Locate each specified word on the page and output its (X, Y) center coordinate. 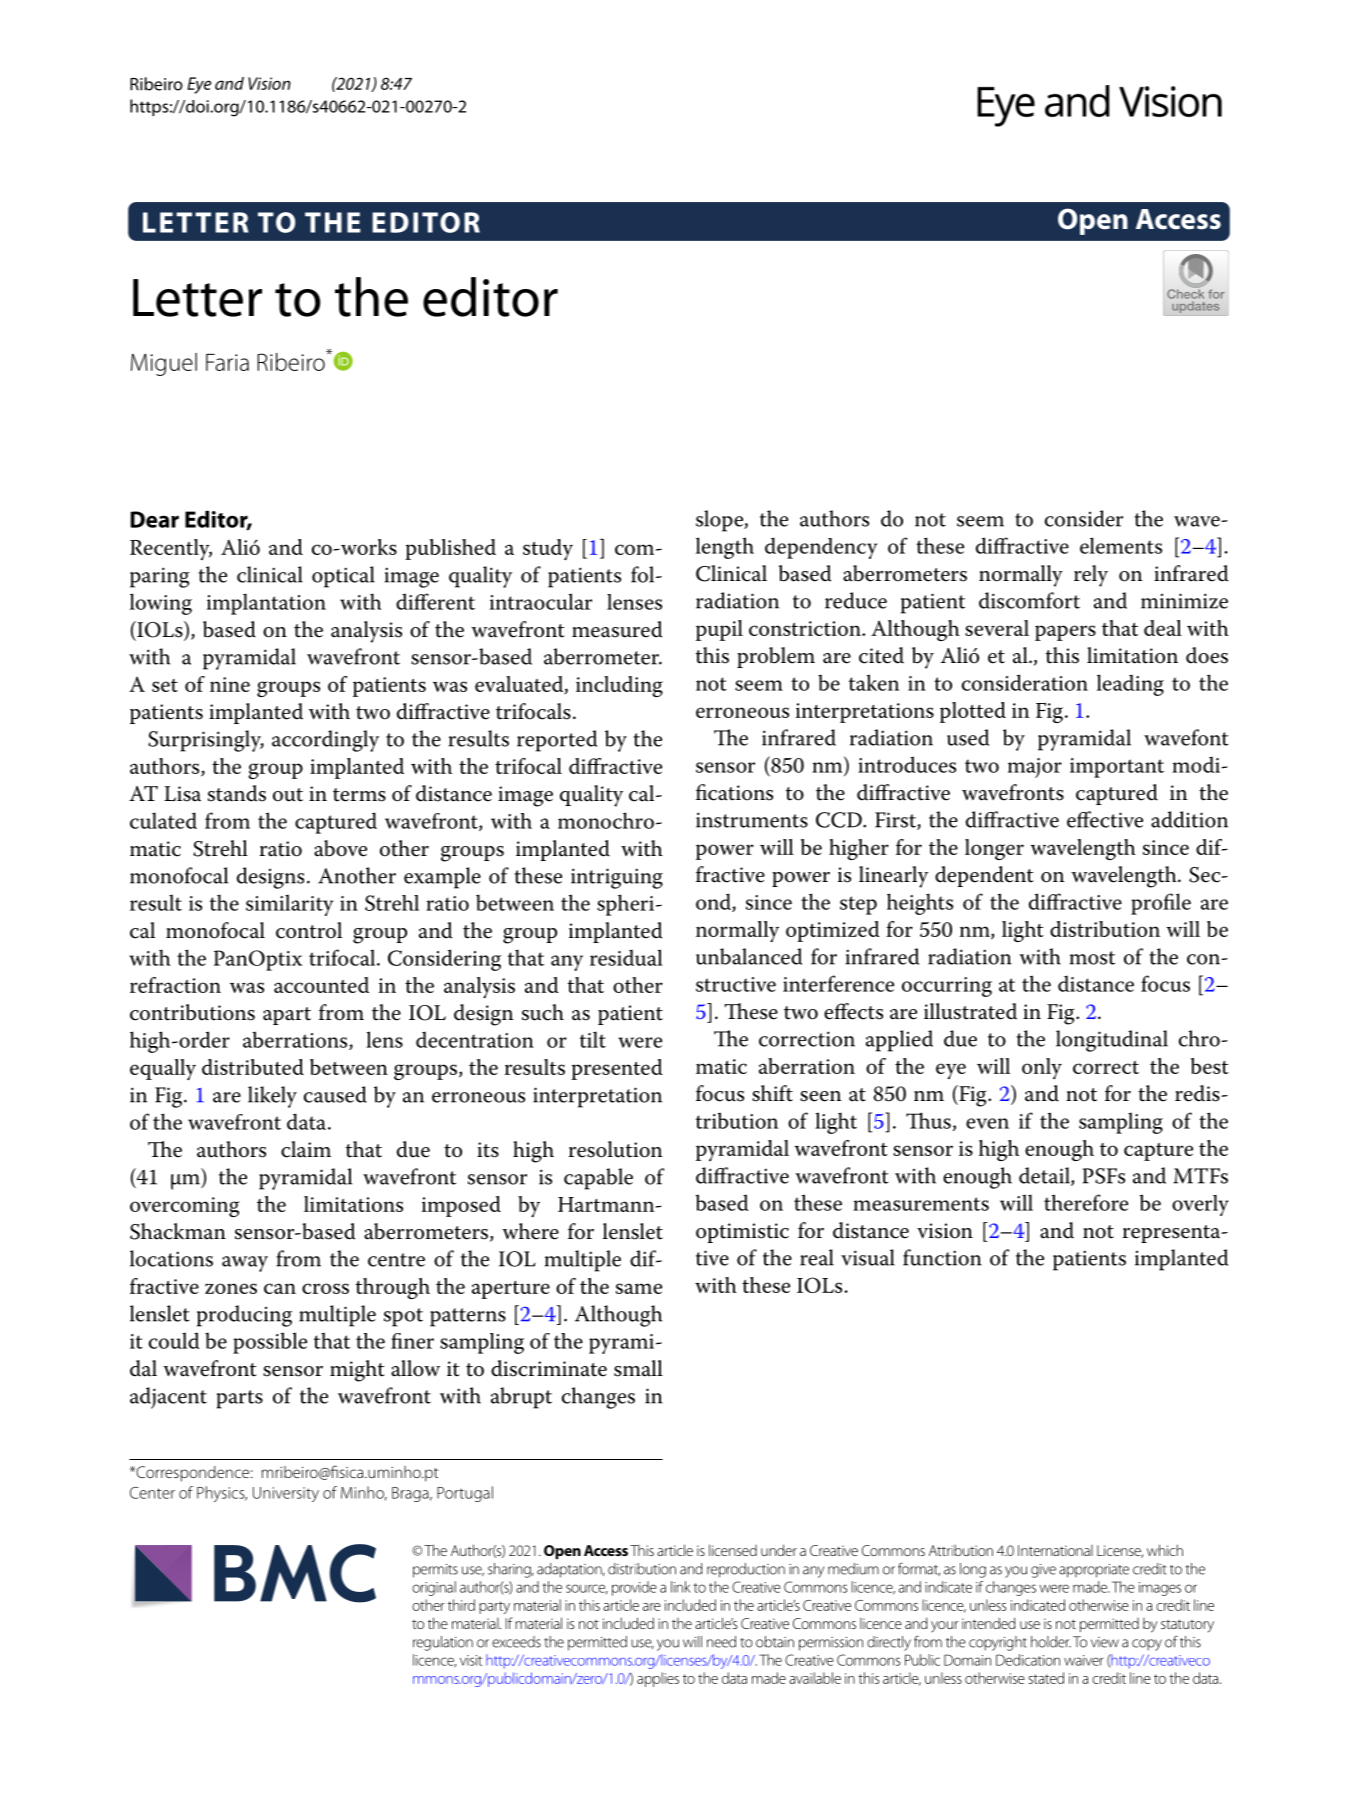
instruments (752, 820)
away (245, 1264)
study (548, 549)
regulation (443, 1643)
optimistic (742, 1233)
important (1117, 768)
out (288, 795)
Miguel (164, 364)
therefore (1086, 1202)
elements (1121, 545)
